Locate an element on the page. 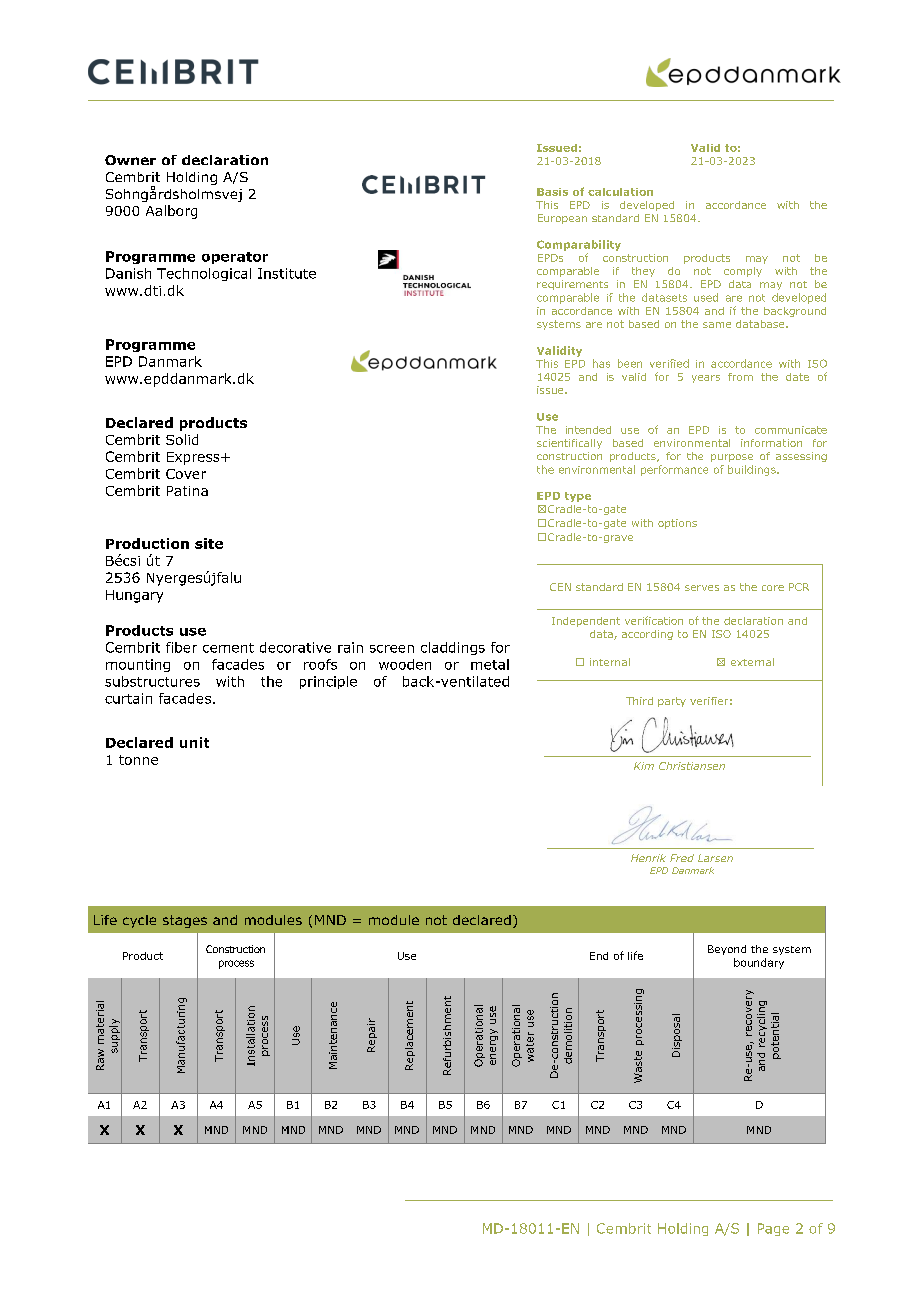  calculation is located at coordinates (620, 192).
